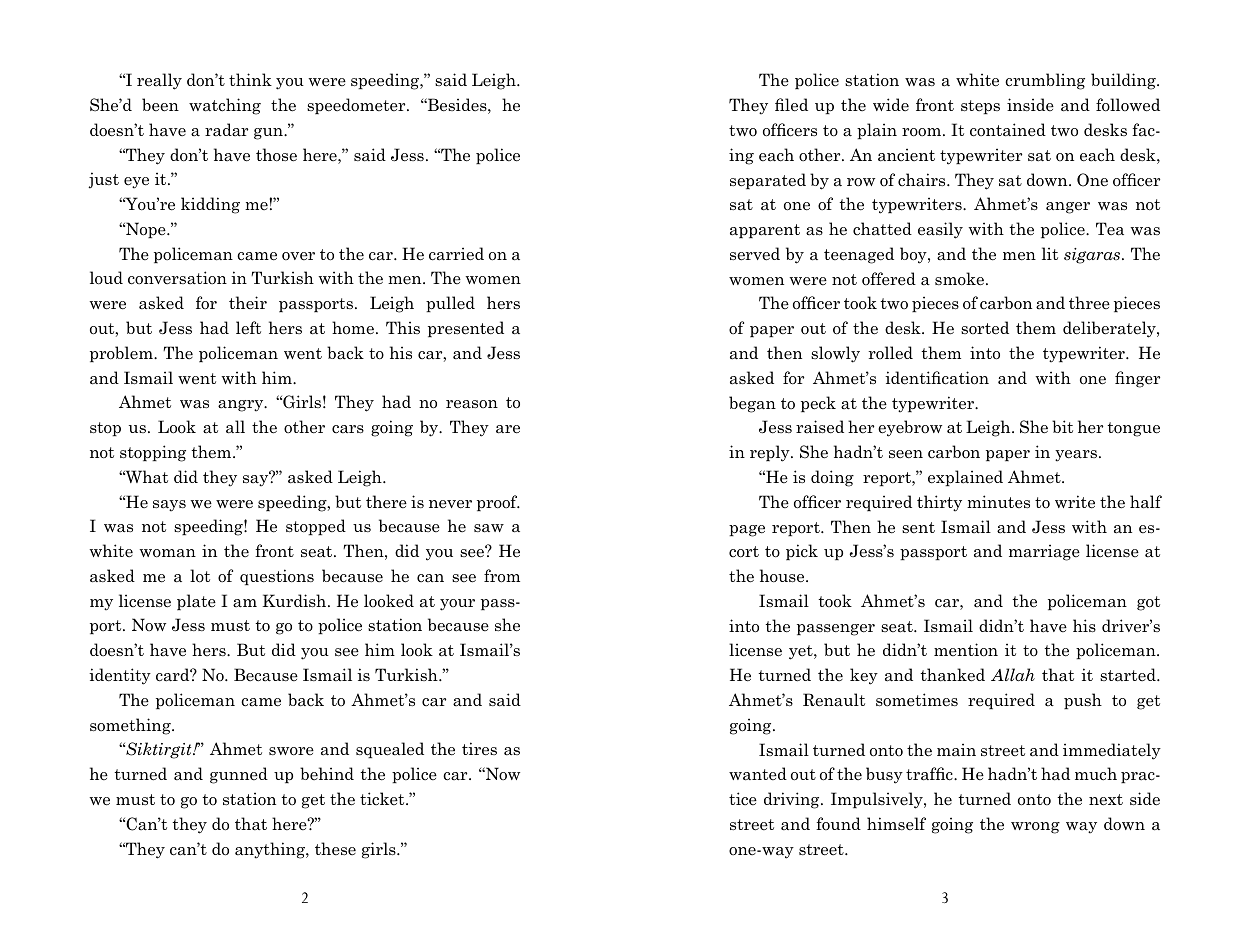 The image size is (1250, 952). Describe the element at coordinates (791, 105) in the screenshot. I see `filed` at that location.
